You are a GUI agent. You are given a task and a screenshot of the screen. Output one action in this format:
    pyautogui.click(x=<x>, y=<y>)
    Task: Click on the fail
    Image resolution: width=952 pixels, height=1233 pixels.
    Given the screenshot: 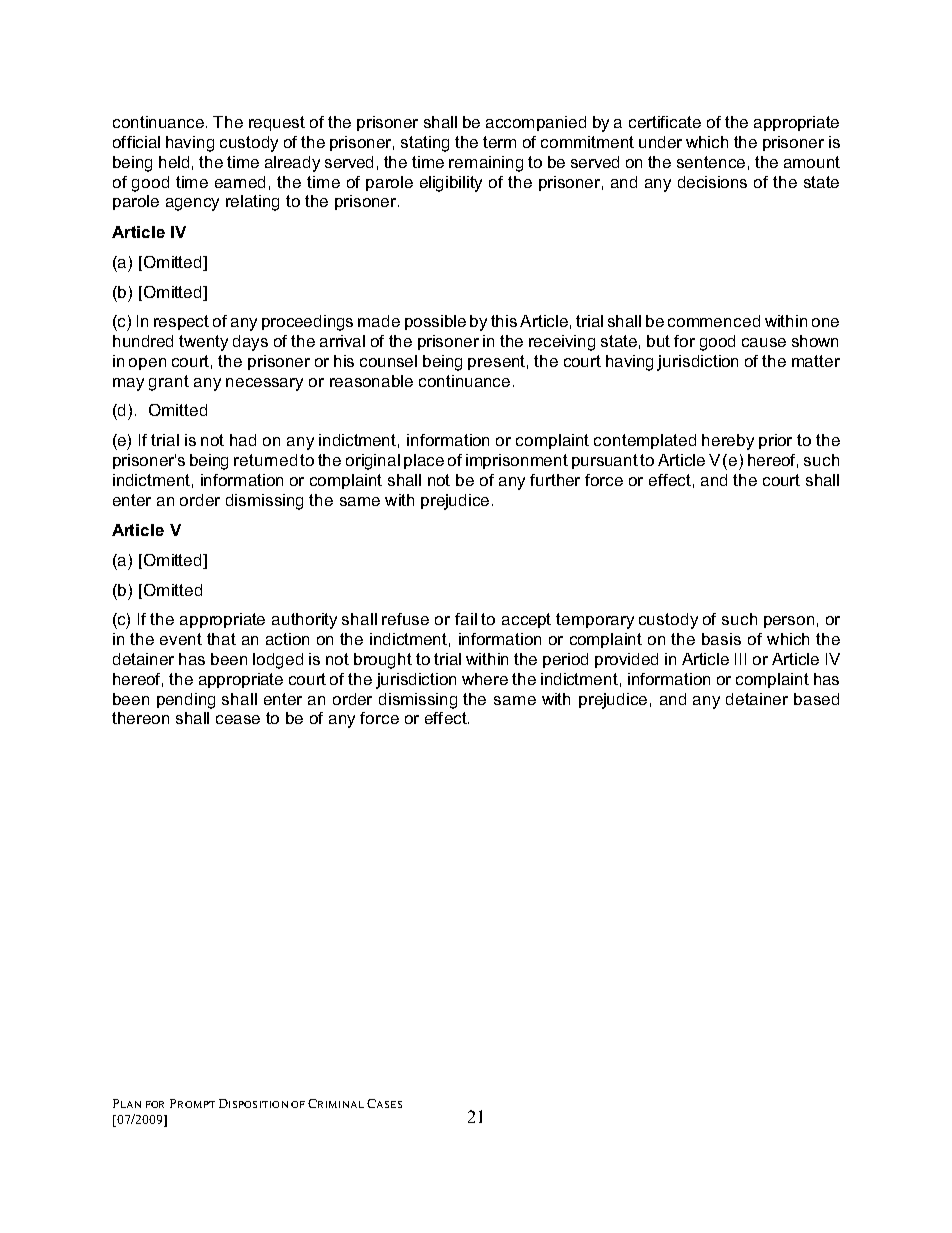 What is the action you would take?
    pyautogui.click(x=466, y=619)
